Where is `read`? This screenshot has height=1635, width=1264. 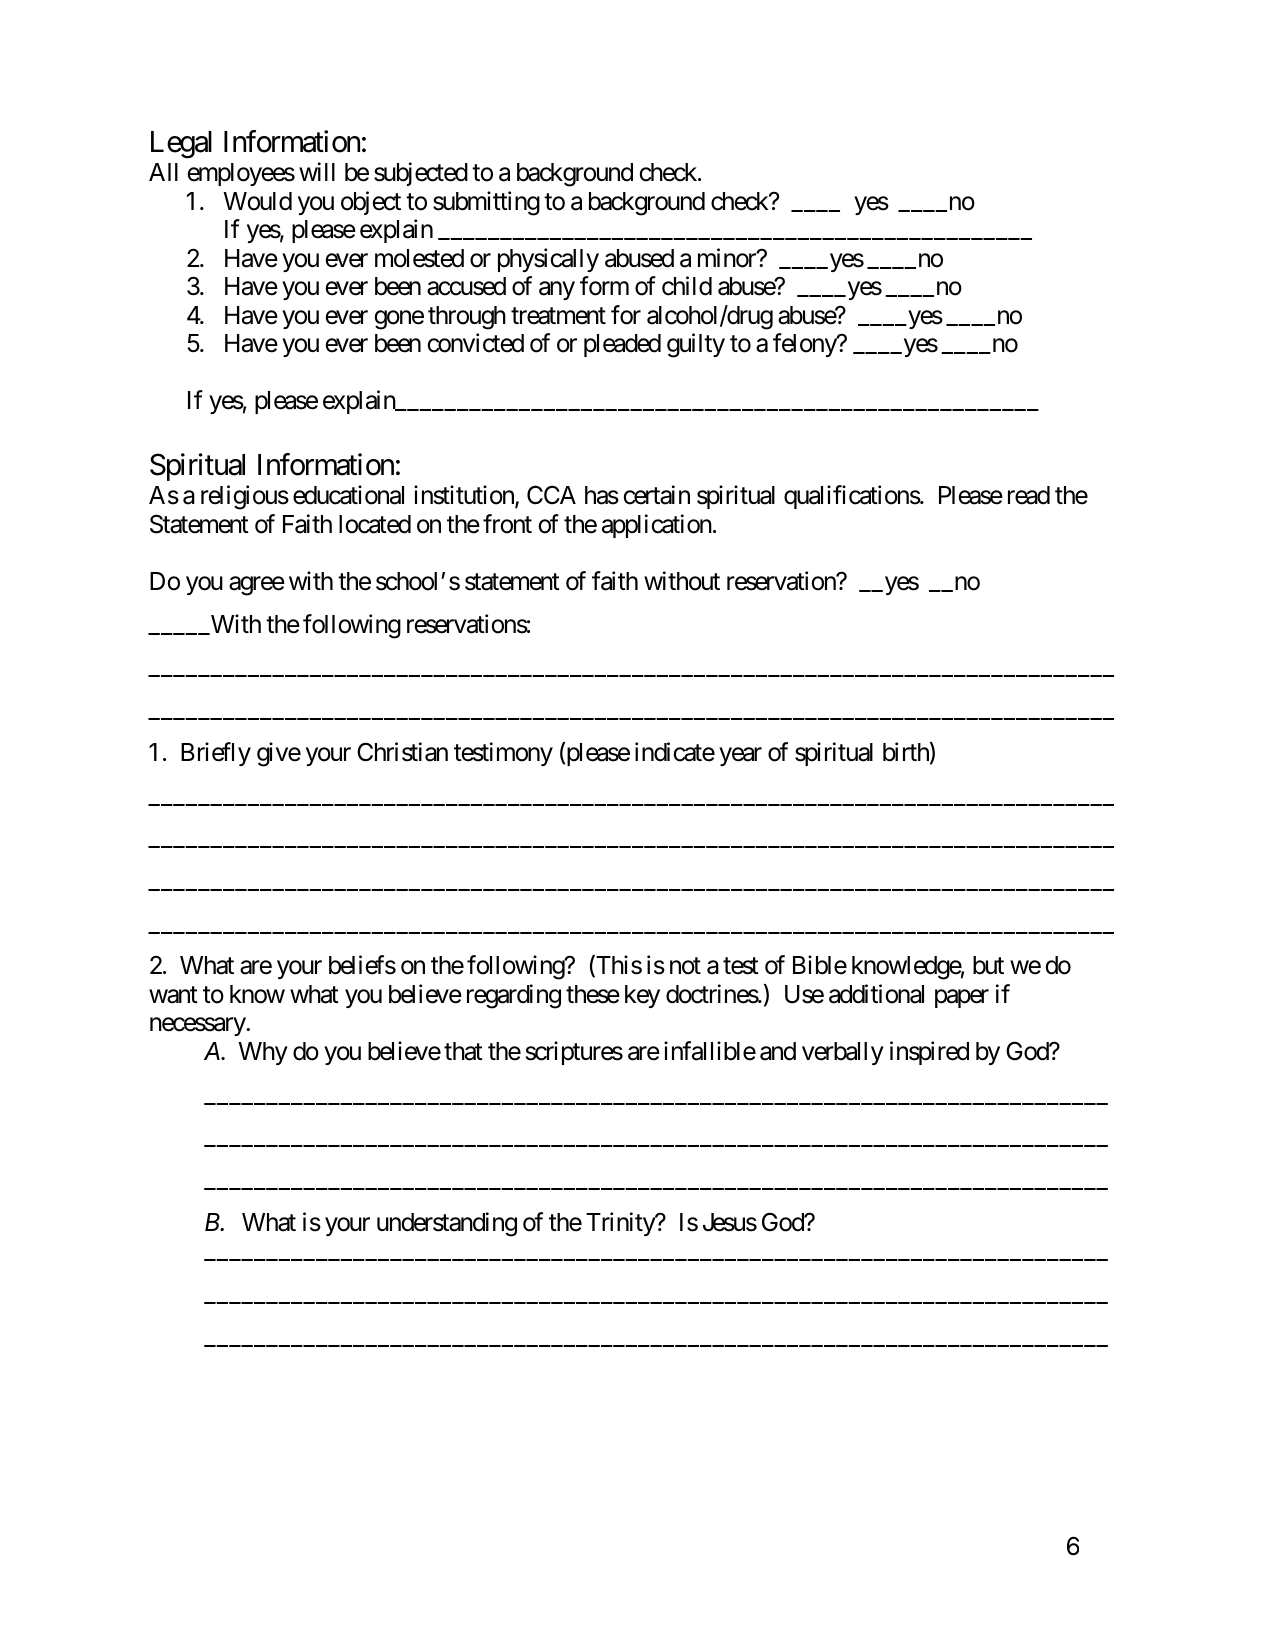
read is located at coordinates (1029, 495).
